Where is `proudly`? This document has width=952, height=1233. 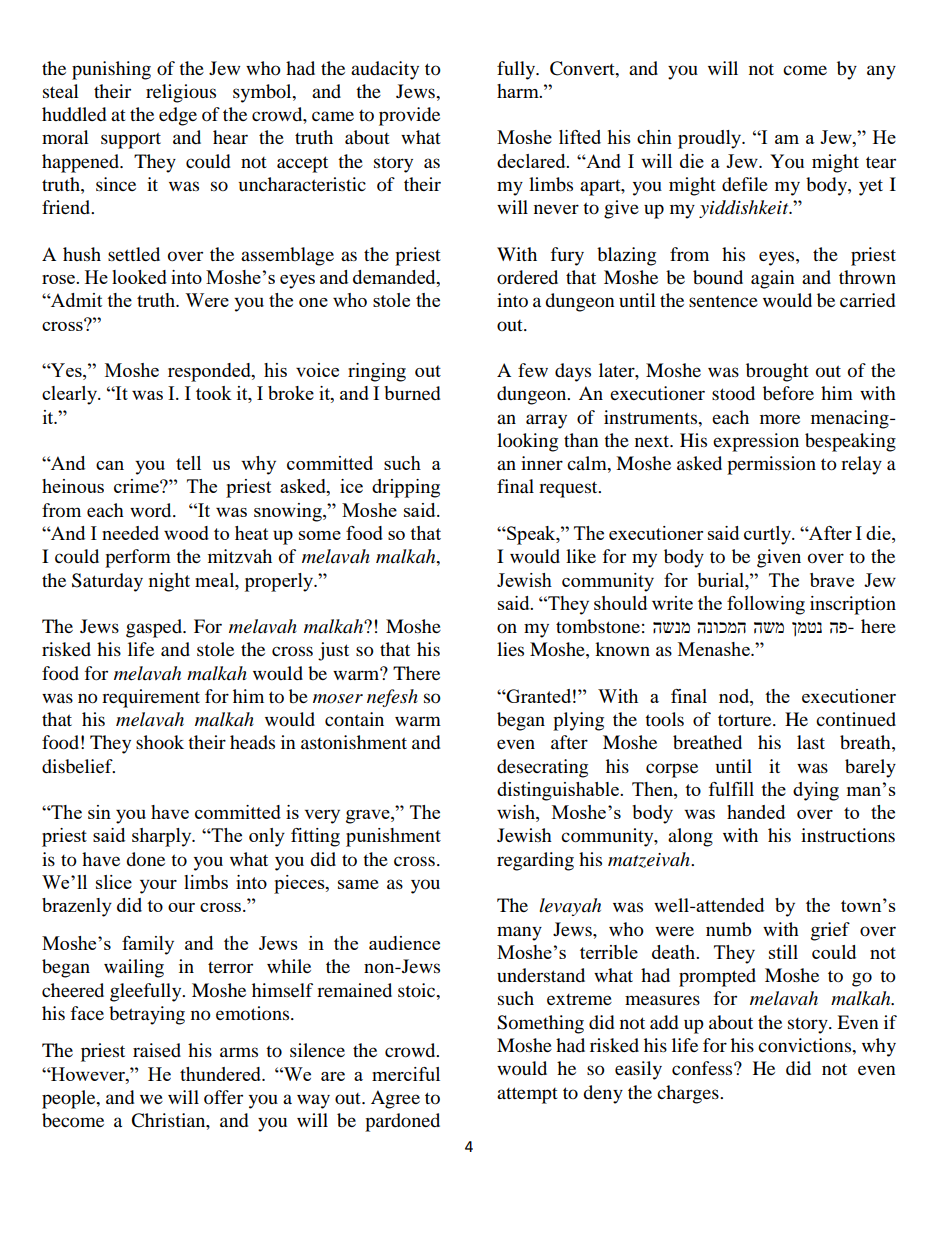
proudly is located at coordinates (711, 139).
